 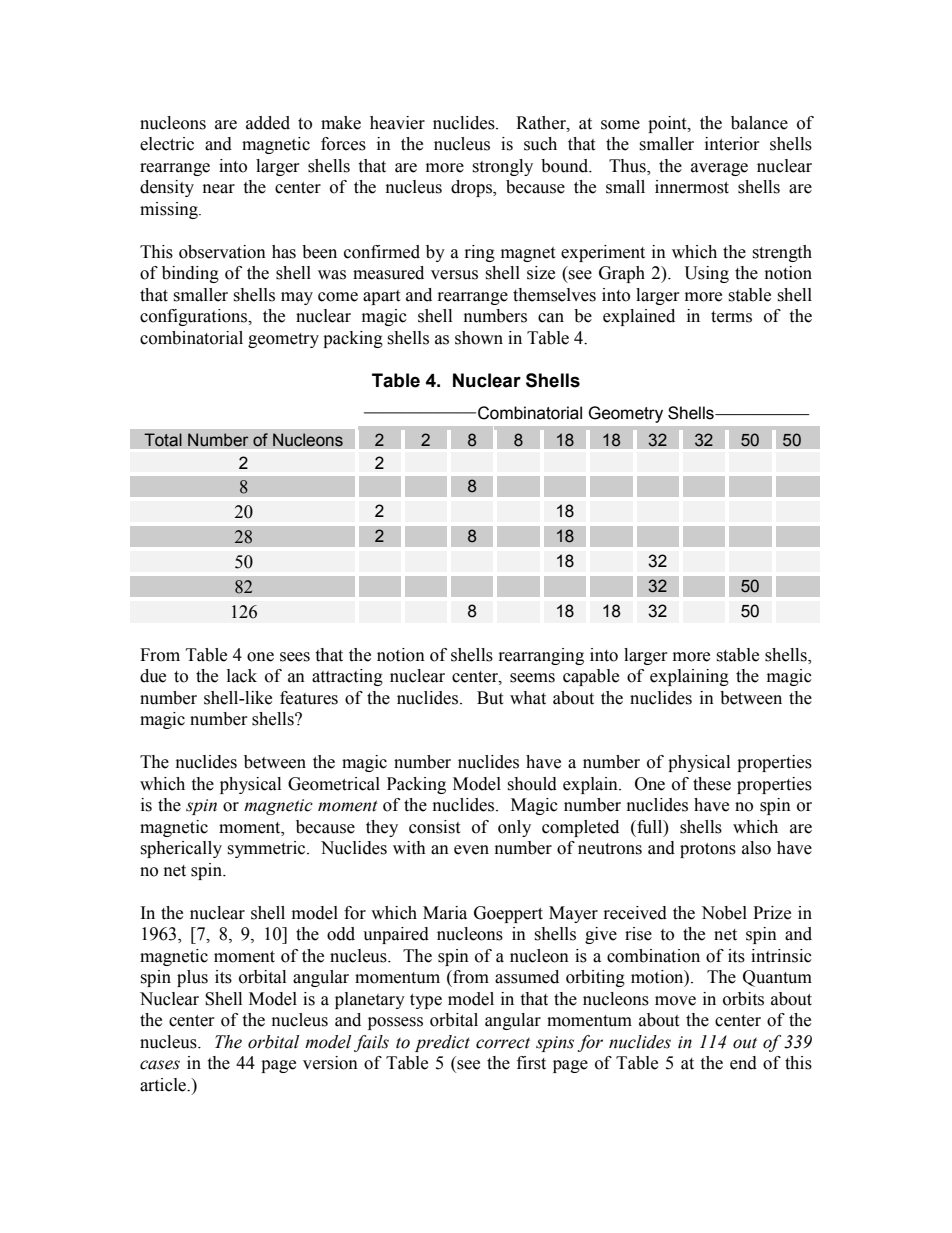 What do you see at coordinates (743, 1063) in the screenshot?
I see `end` at bounding box center [743, 1063].
